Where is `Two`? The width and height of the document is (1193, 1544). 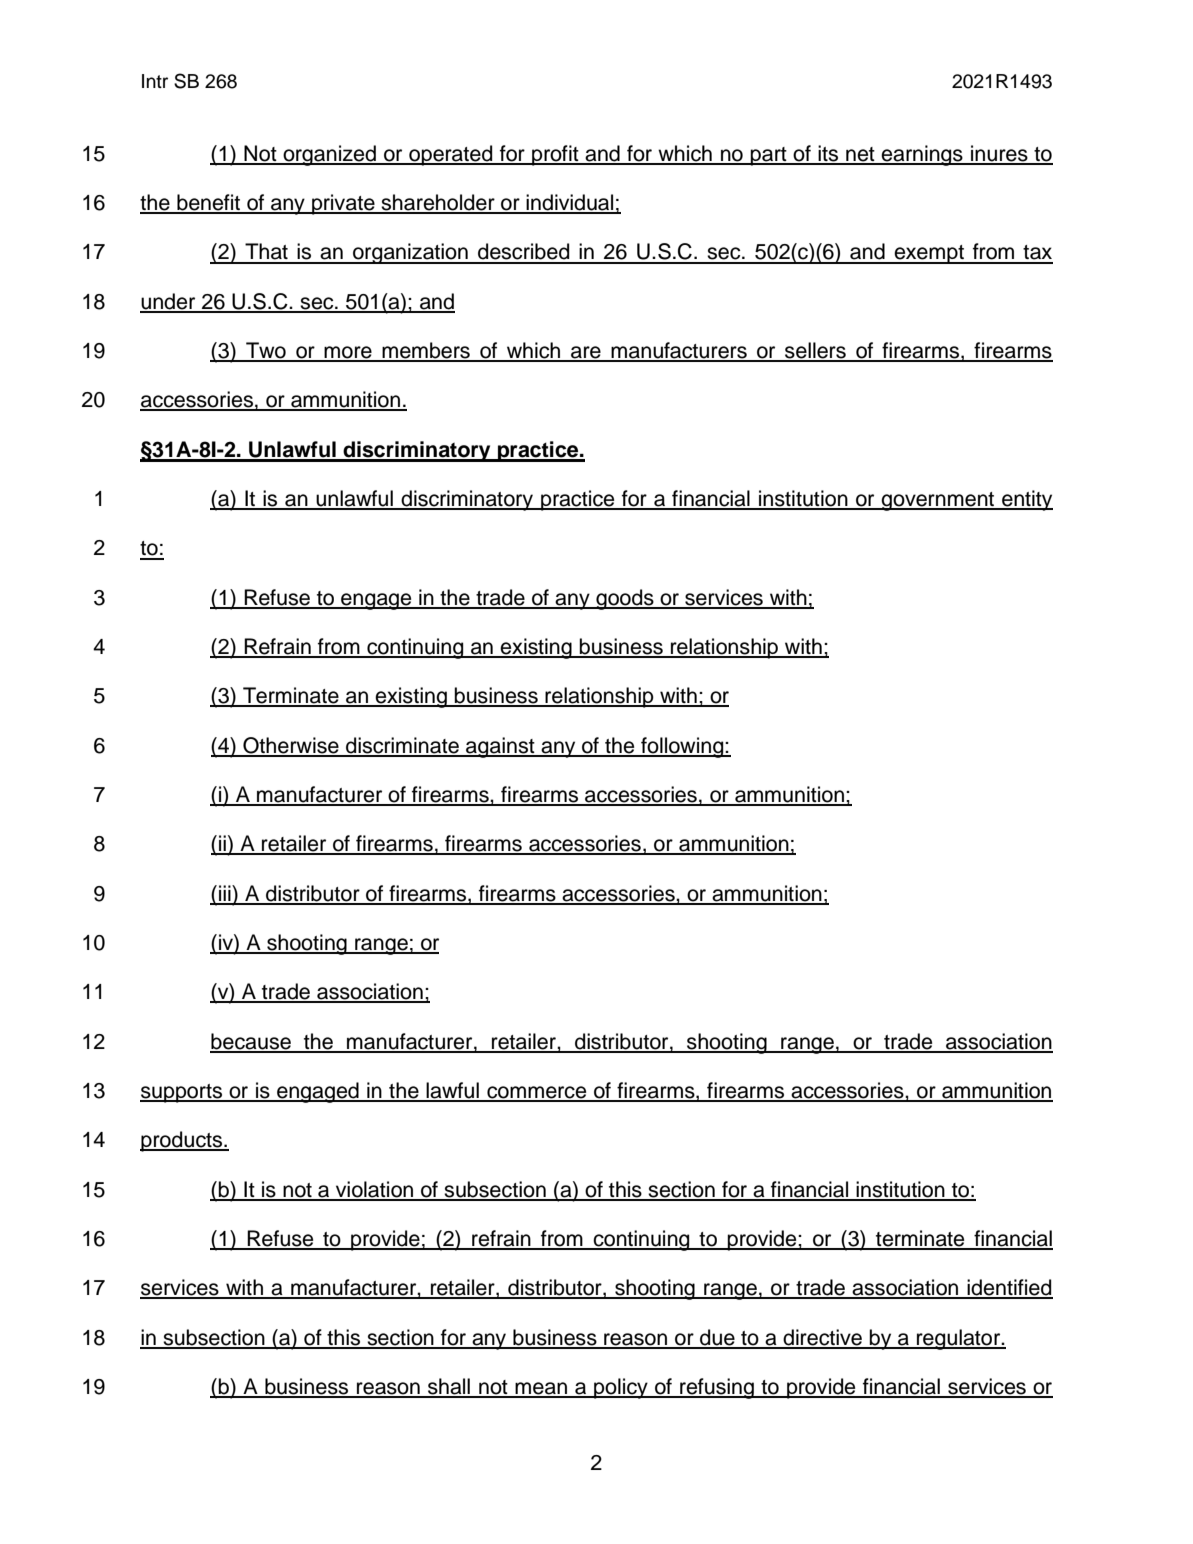
Two is located at coordinates (266, 351).
